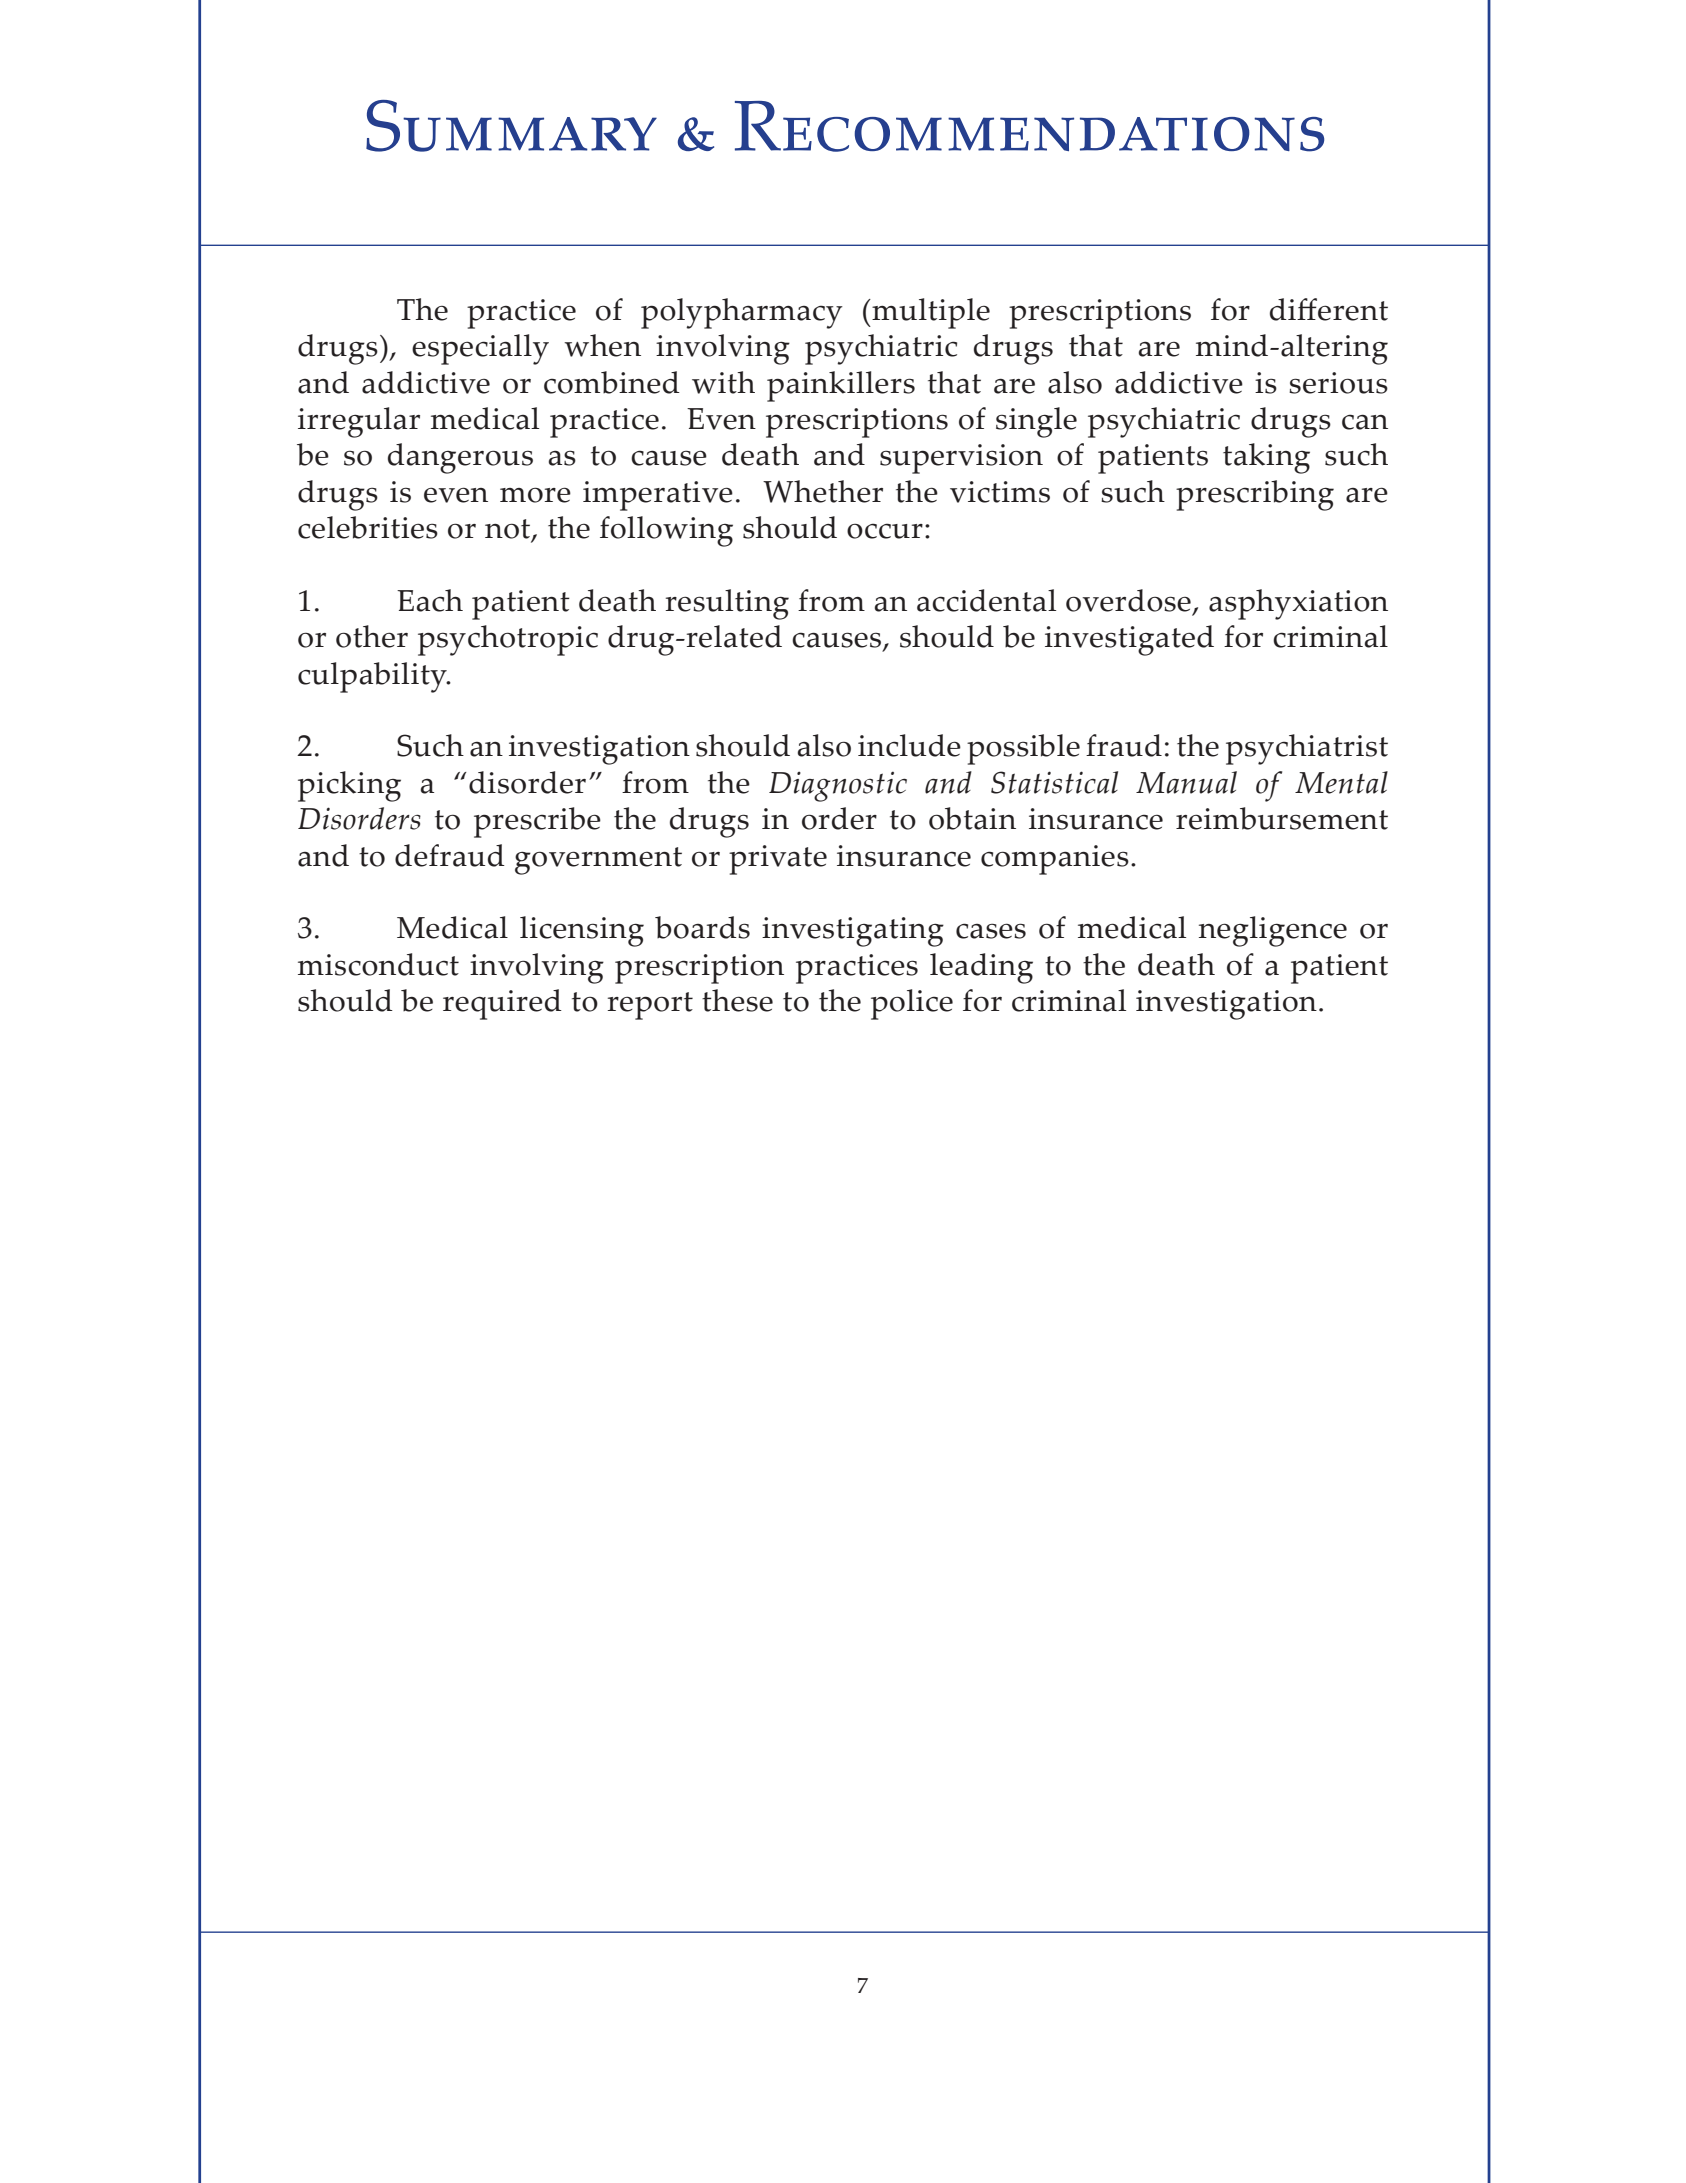  I want to click on negligence, so click(1273, 931).
